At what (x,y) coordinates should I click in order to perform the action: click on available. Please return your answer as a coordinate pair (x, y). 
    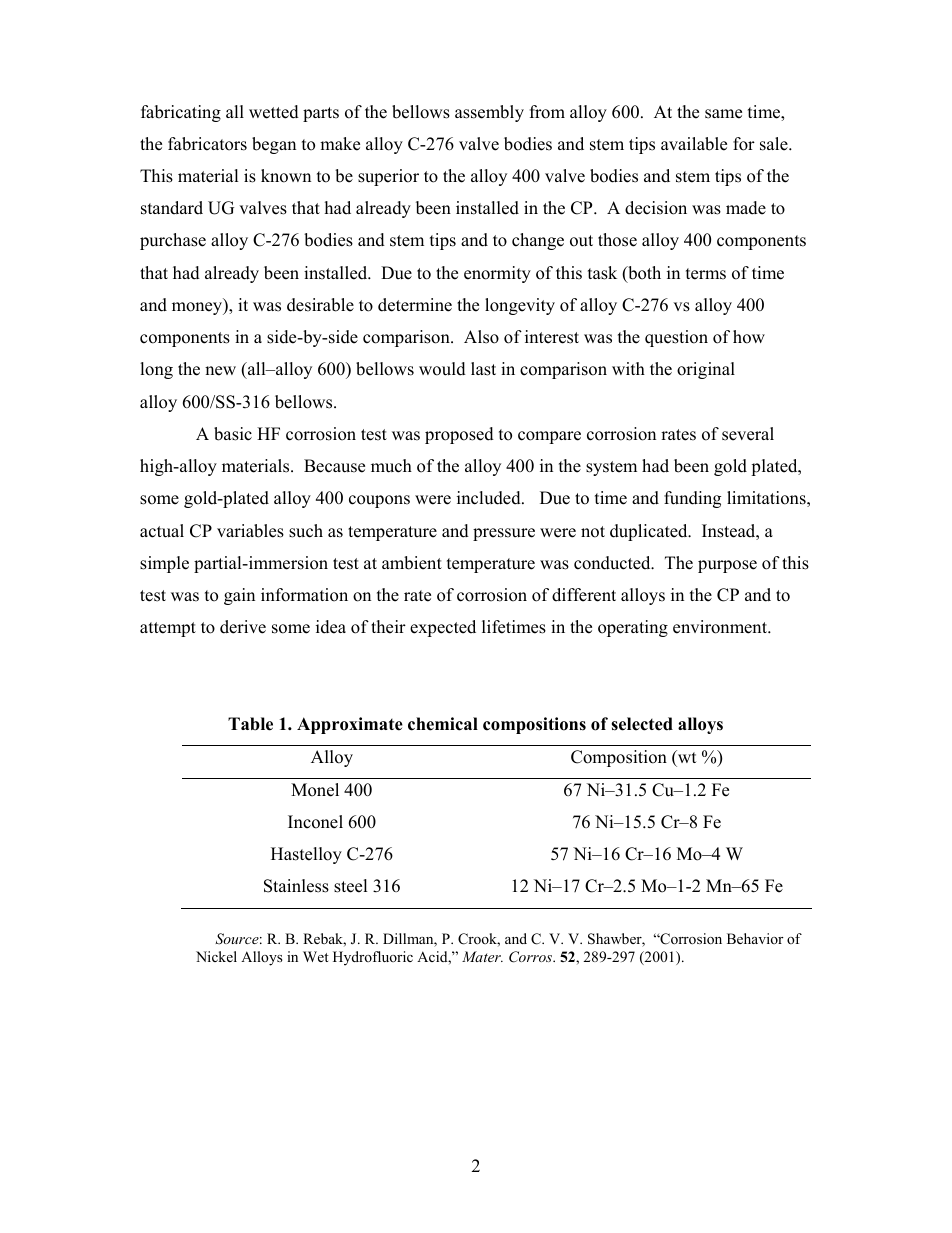
    Looking at the image, I should click on (694, 144).
